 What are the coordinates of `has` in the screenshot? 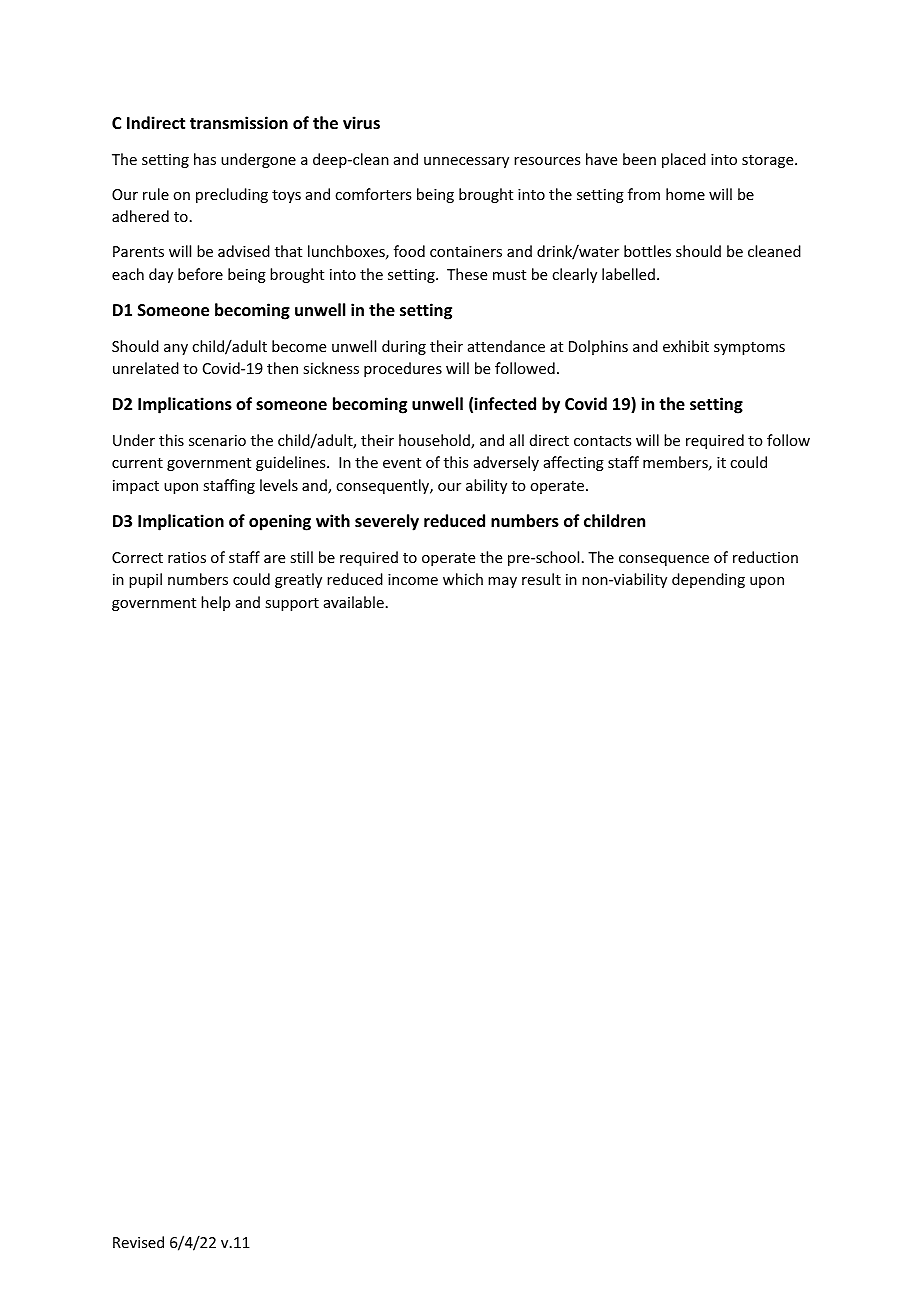 It's located at (205, 159).
